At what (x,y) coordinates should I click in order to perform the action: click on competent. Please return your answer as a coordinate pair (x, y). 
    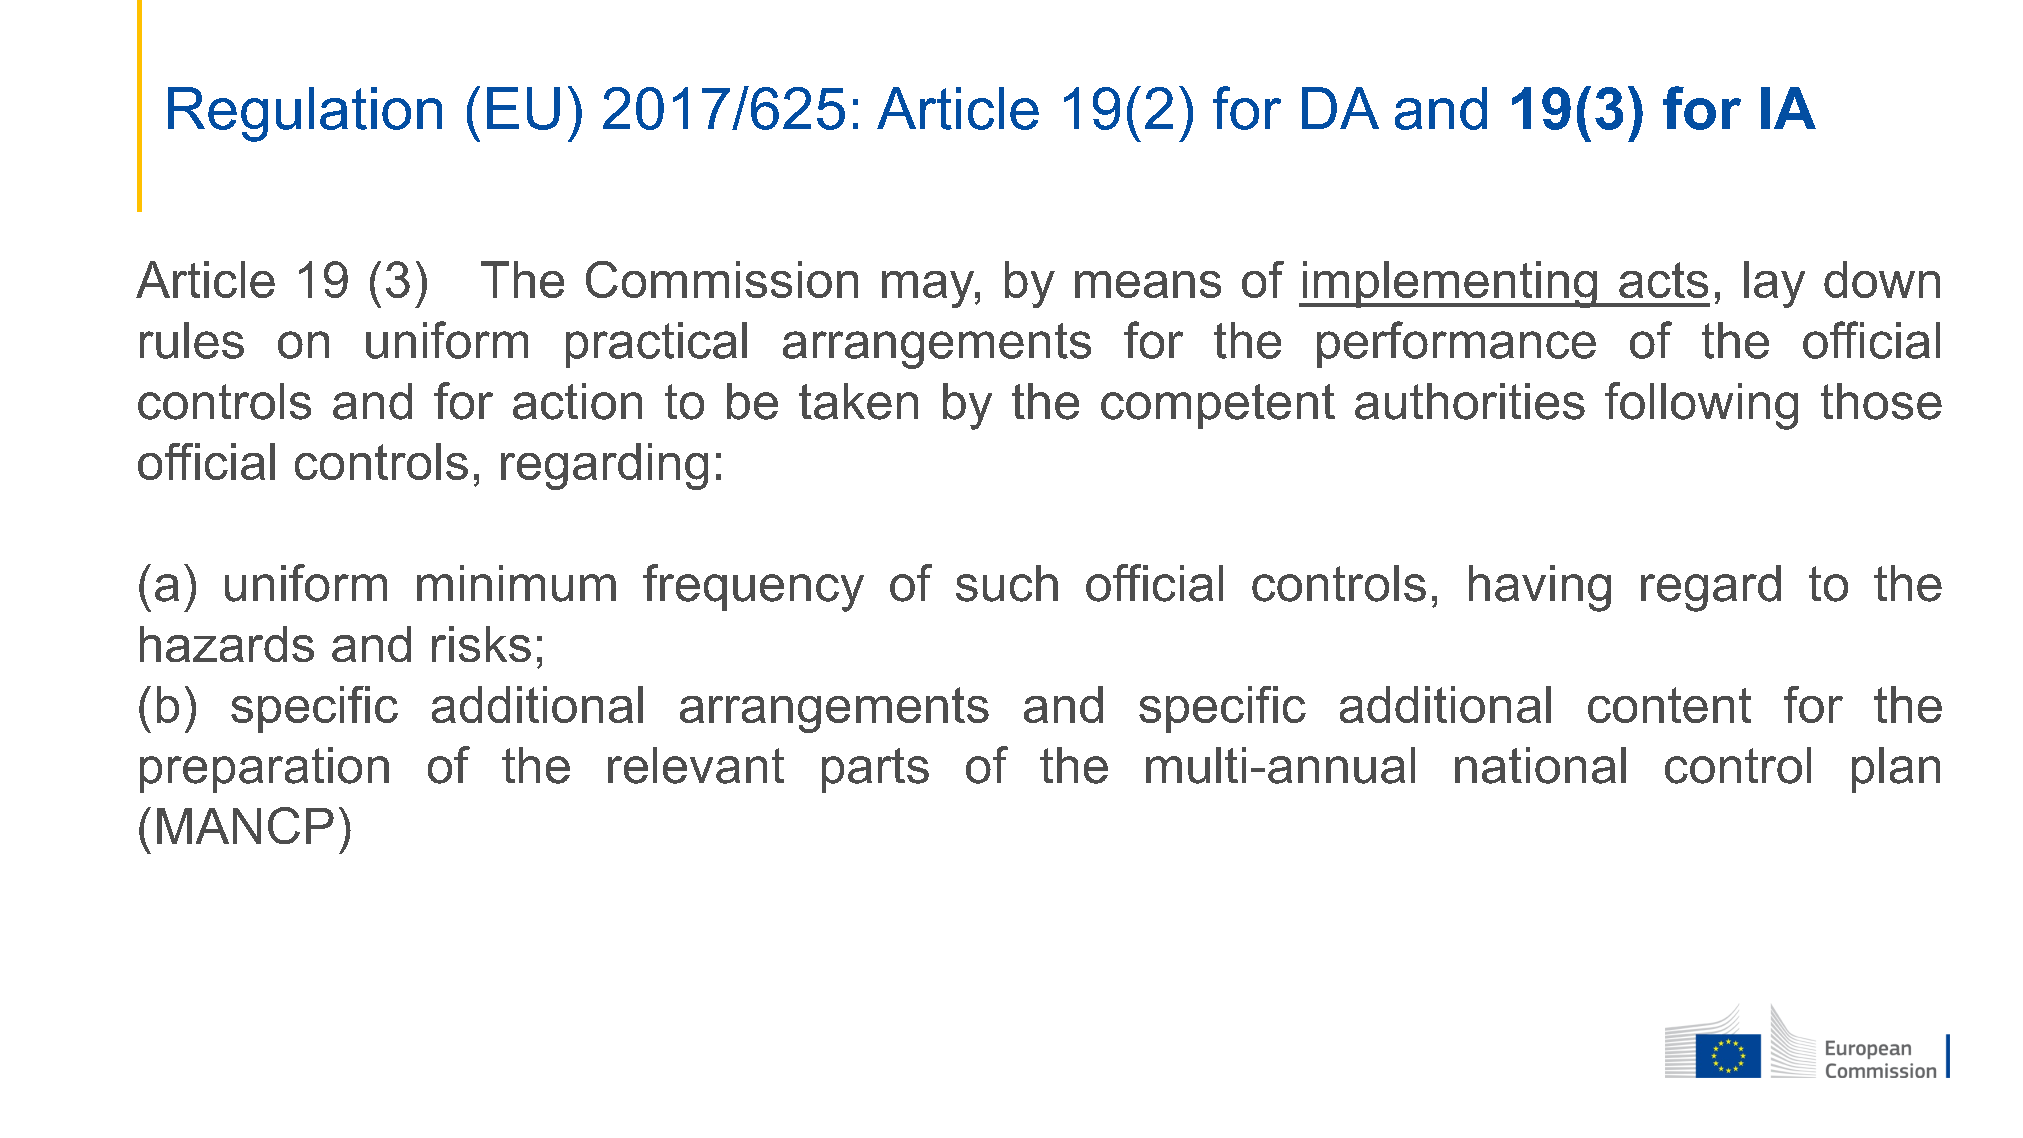
    Looking at the image, I should click on (1218, 406).
